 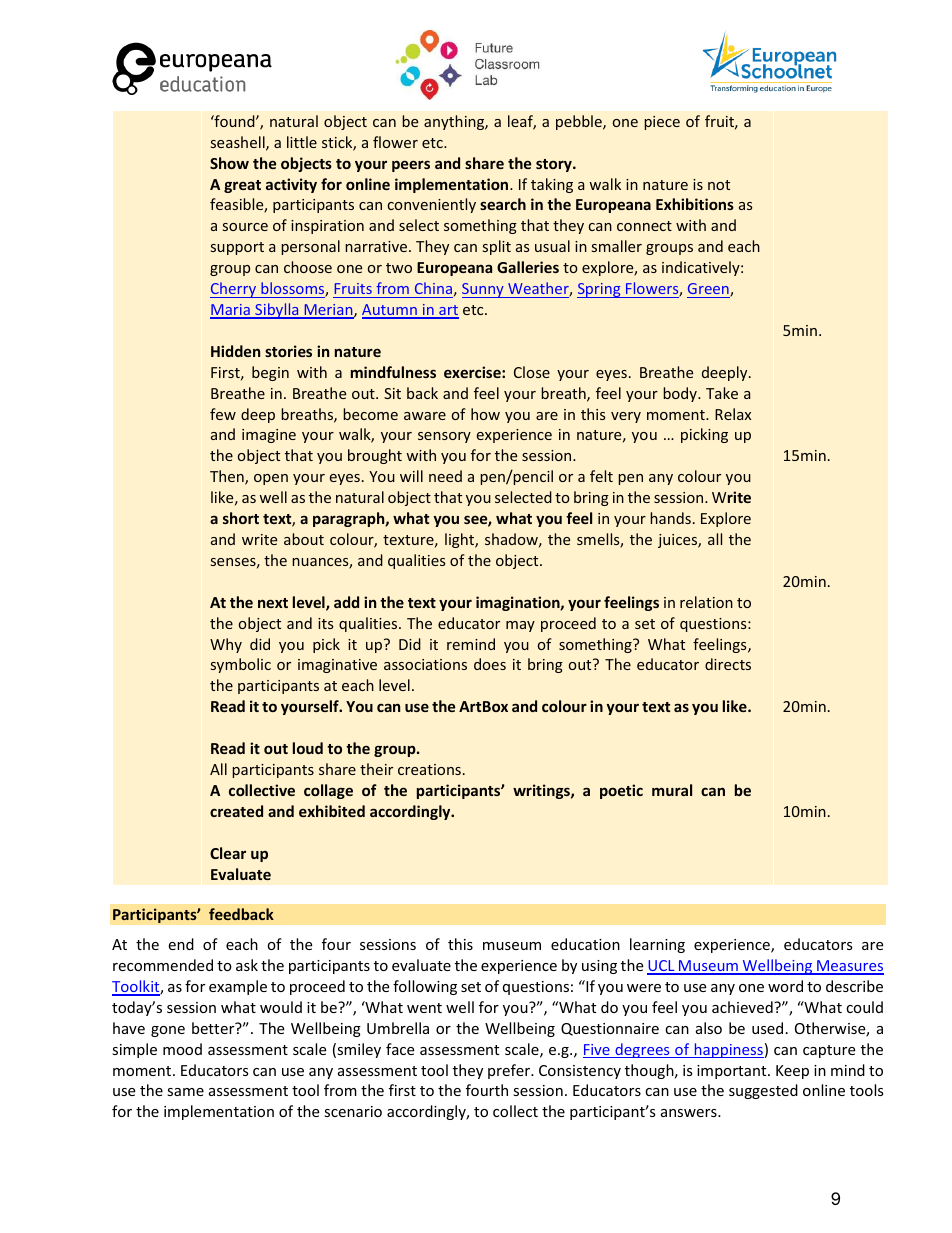 What do you see at coordinates (185, 1092) in the page?
I see `same` at bounding box center [185, 1092].
